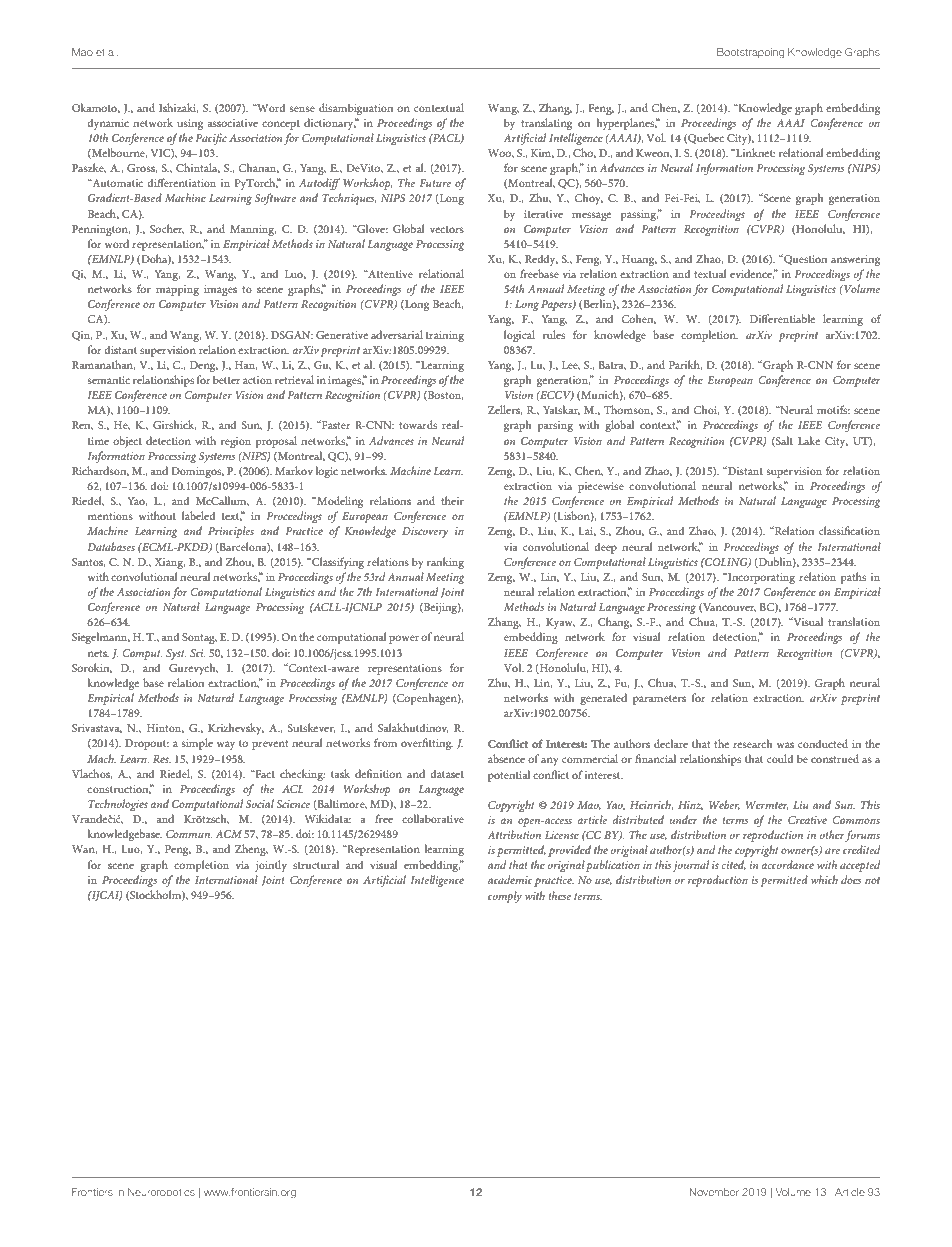 The width and height of the screenshot is (952, 1247). Describe the element at coordinates (750, 53) in the screenshot. I see `Bootstrapping` at that location.
